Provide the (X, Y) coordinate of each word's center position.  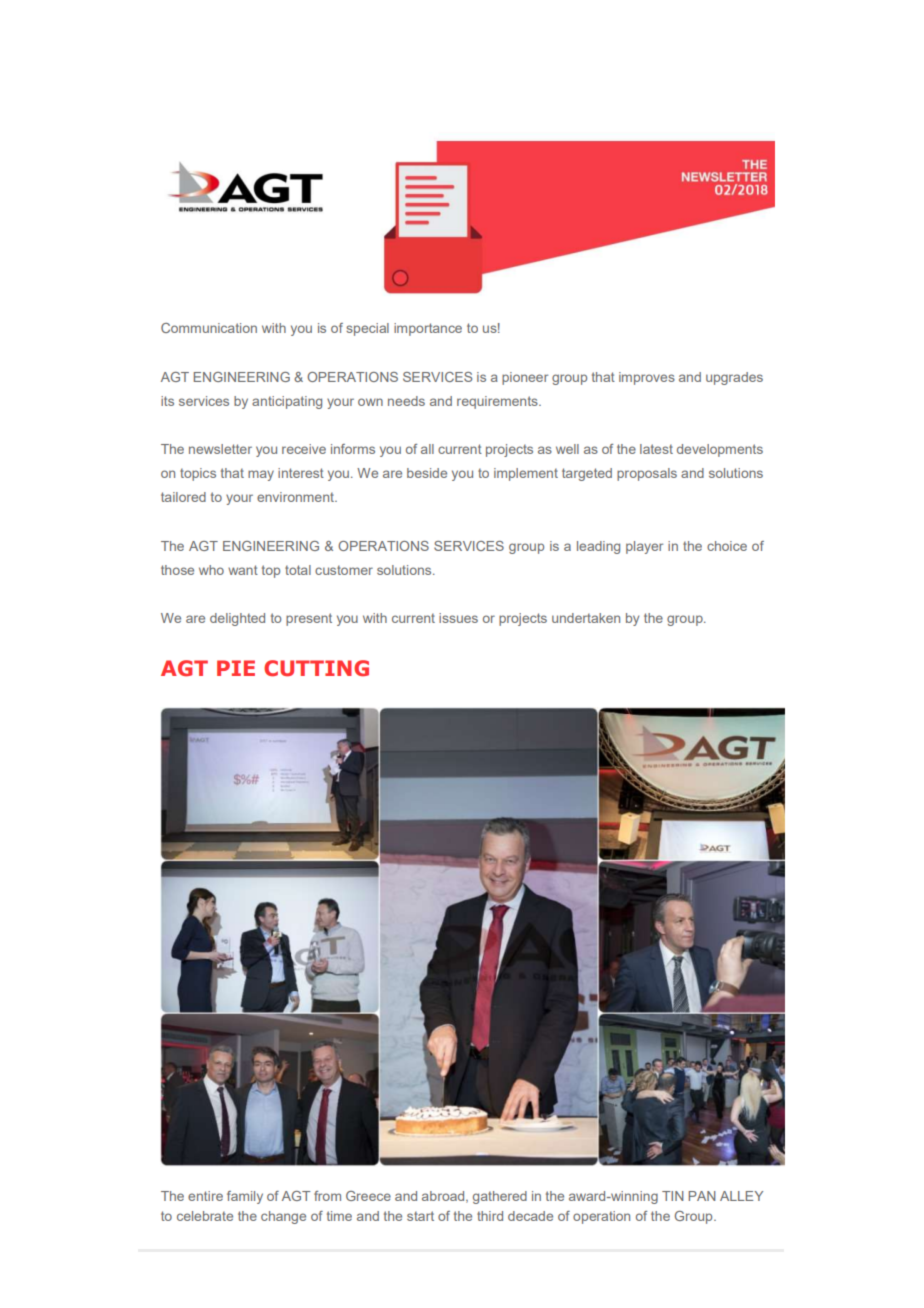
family (245, 1197)
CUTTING (316, 668)
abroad (444, 1197)
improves (647, 378)
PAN (702, 1196)
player (644, 547)
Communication (209, 328)
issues (458, 618)
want (243, 570)
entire (205, 1196)
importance (428, 329)
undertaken (586, 618)
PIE (236, 668)
